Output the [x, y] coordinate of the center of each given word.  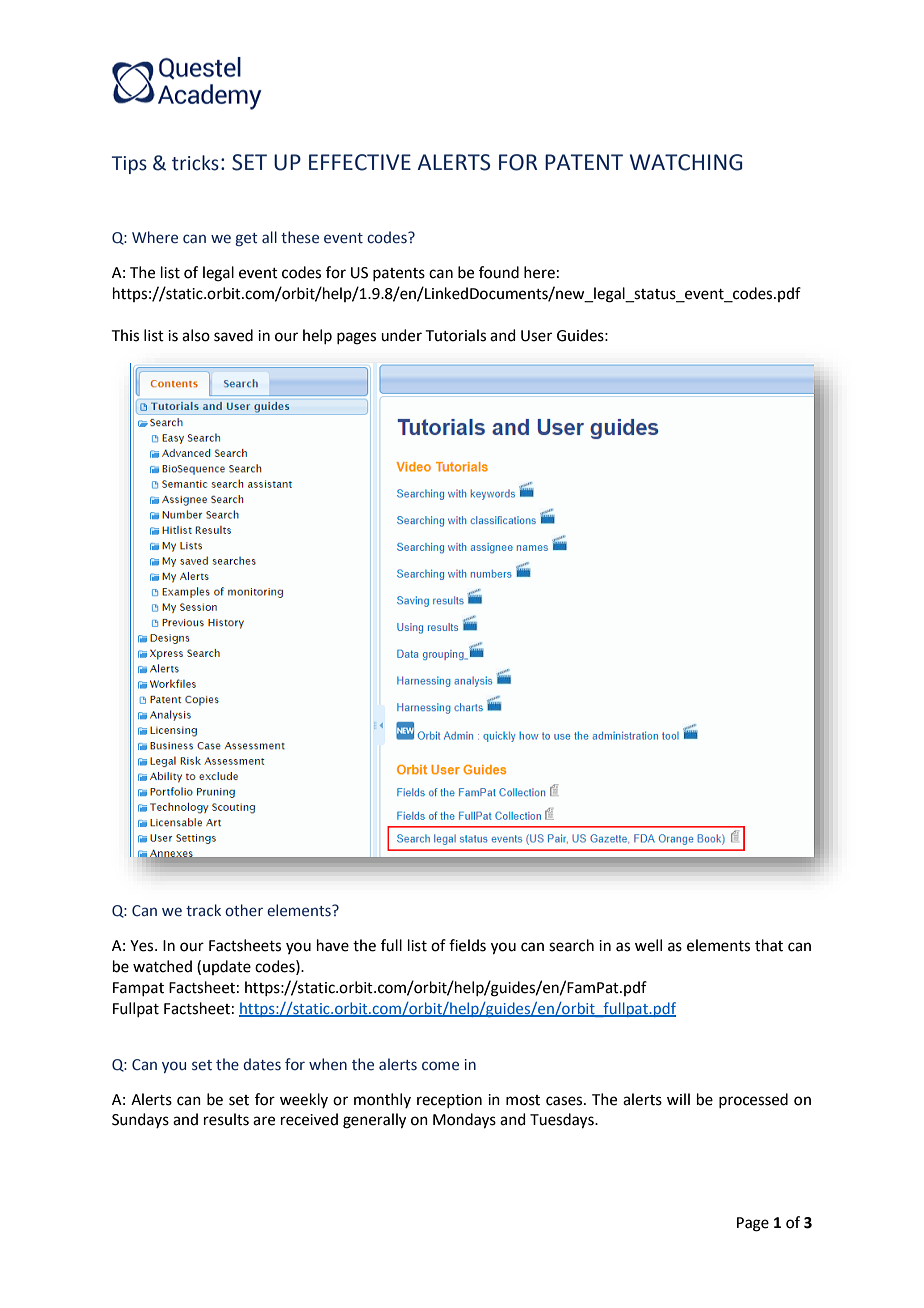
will [678, 1099]
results [226, 1119]
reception [449, 1101]
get [246, 239]
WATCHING [686, 162]
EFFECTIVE [360, 162]
